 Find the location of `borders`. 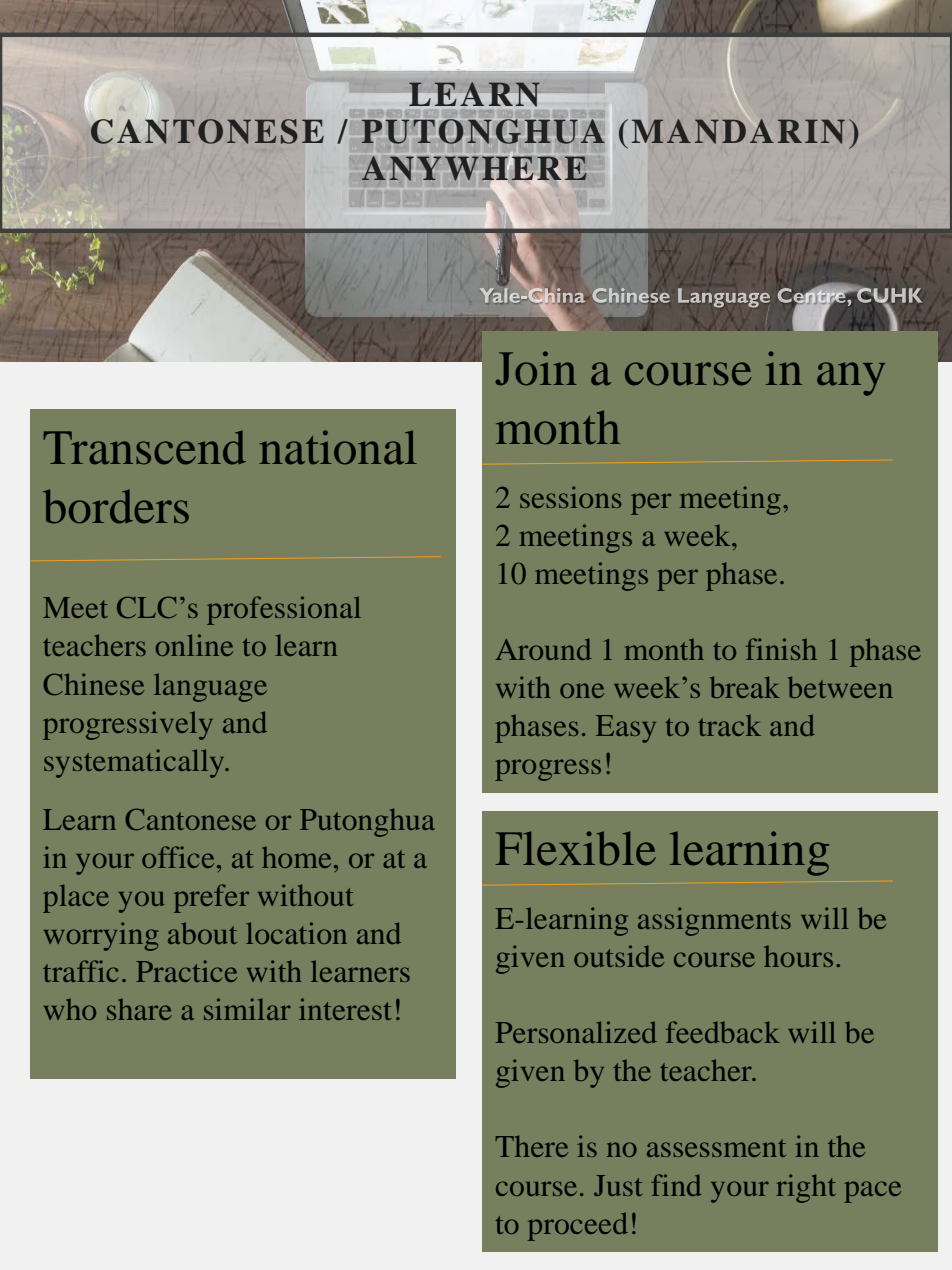

borders is located at coordinates (116, 506).
